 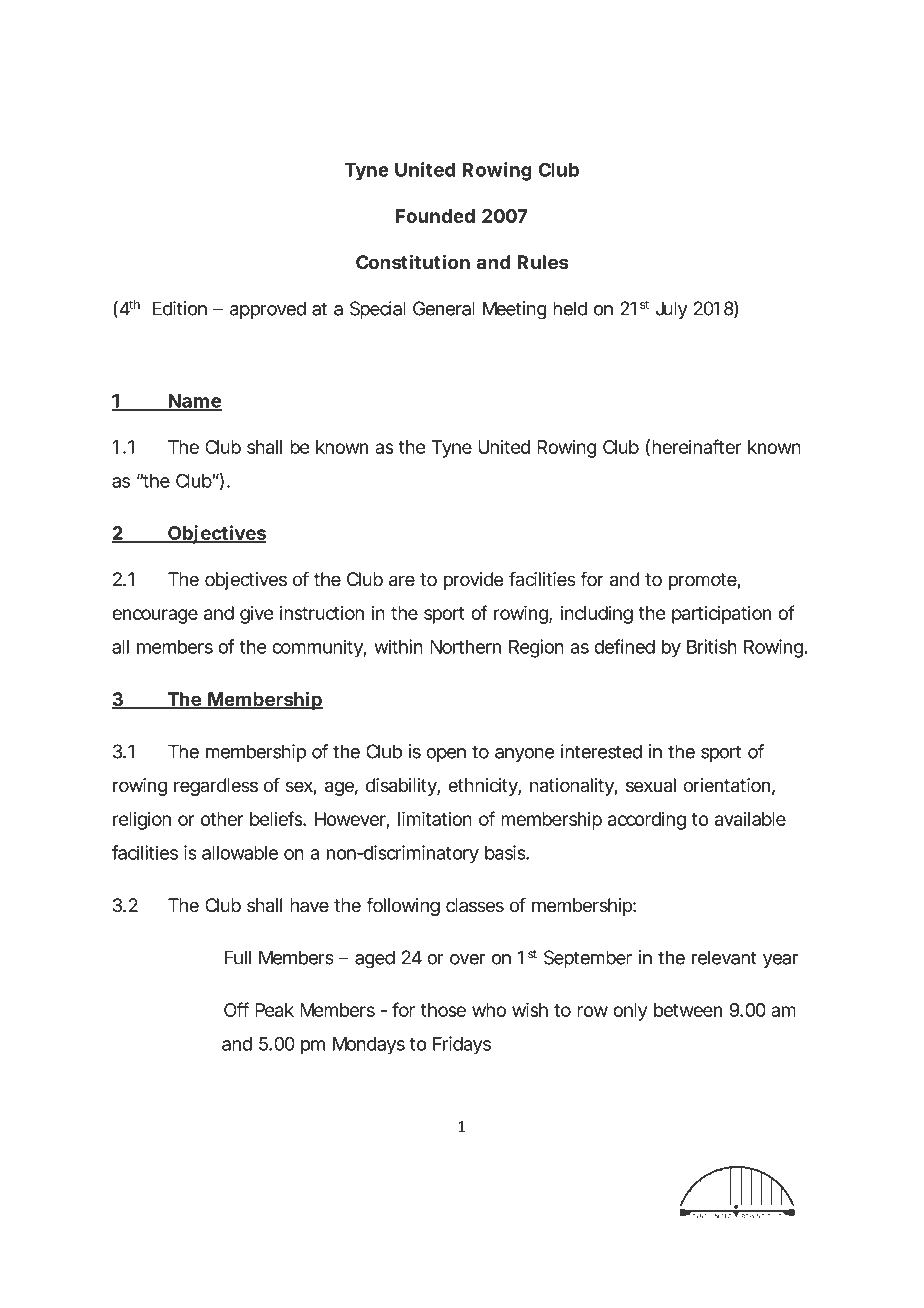 What do you see at coordinates (236, 1009) in the page?
I see `Off` at bounding box center [236, 1009].
